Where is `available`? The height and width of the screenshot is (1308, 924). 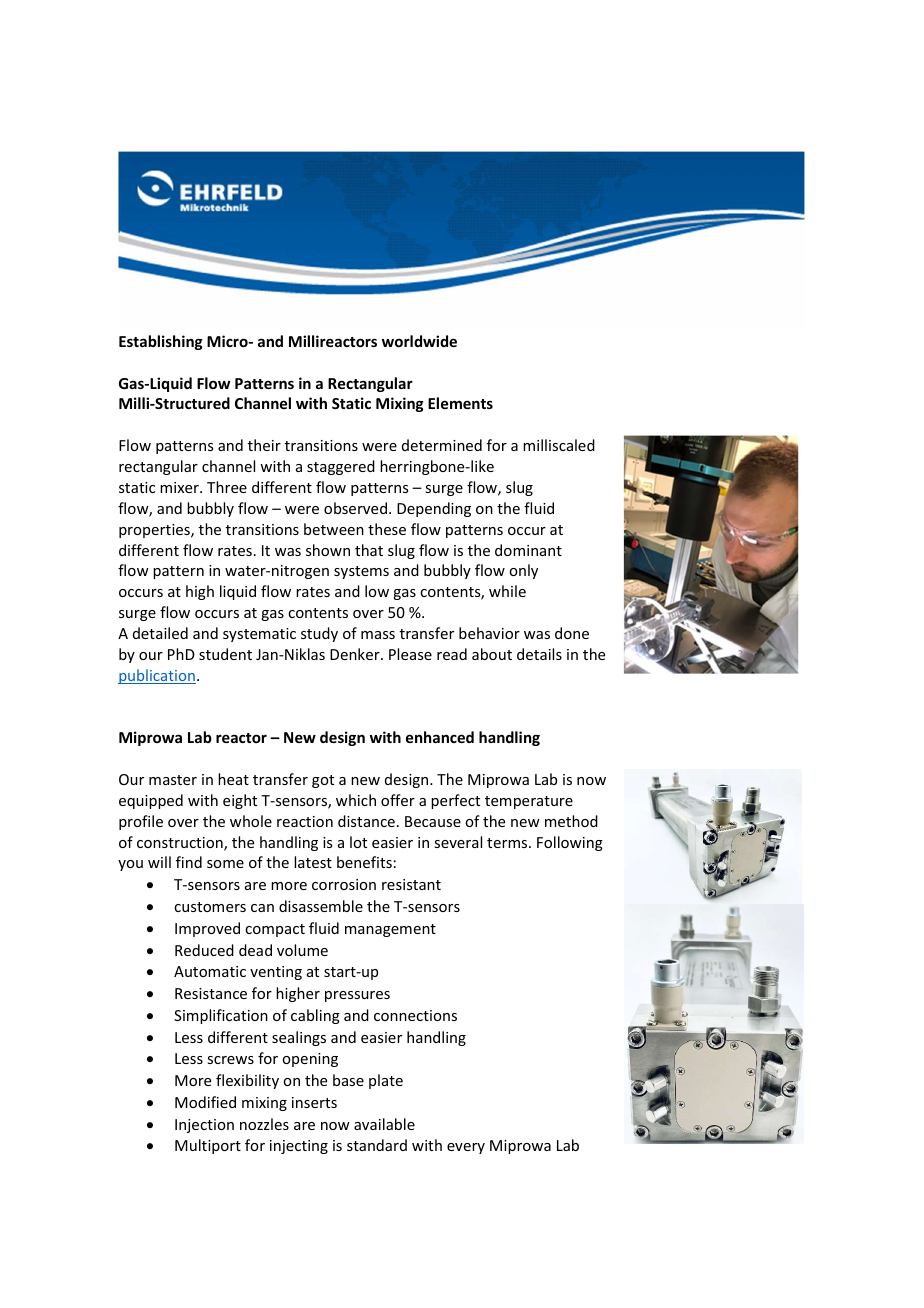 available is located at coordinates (384, 1124).
